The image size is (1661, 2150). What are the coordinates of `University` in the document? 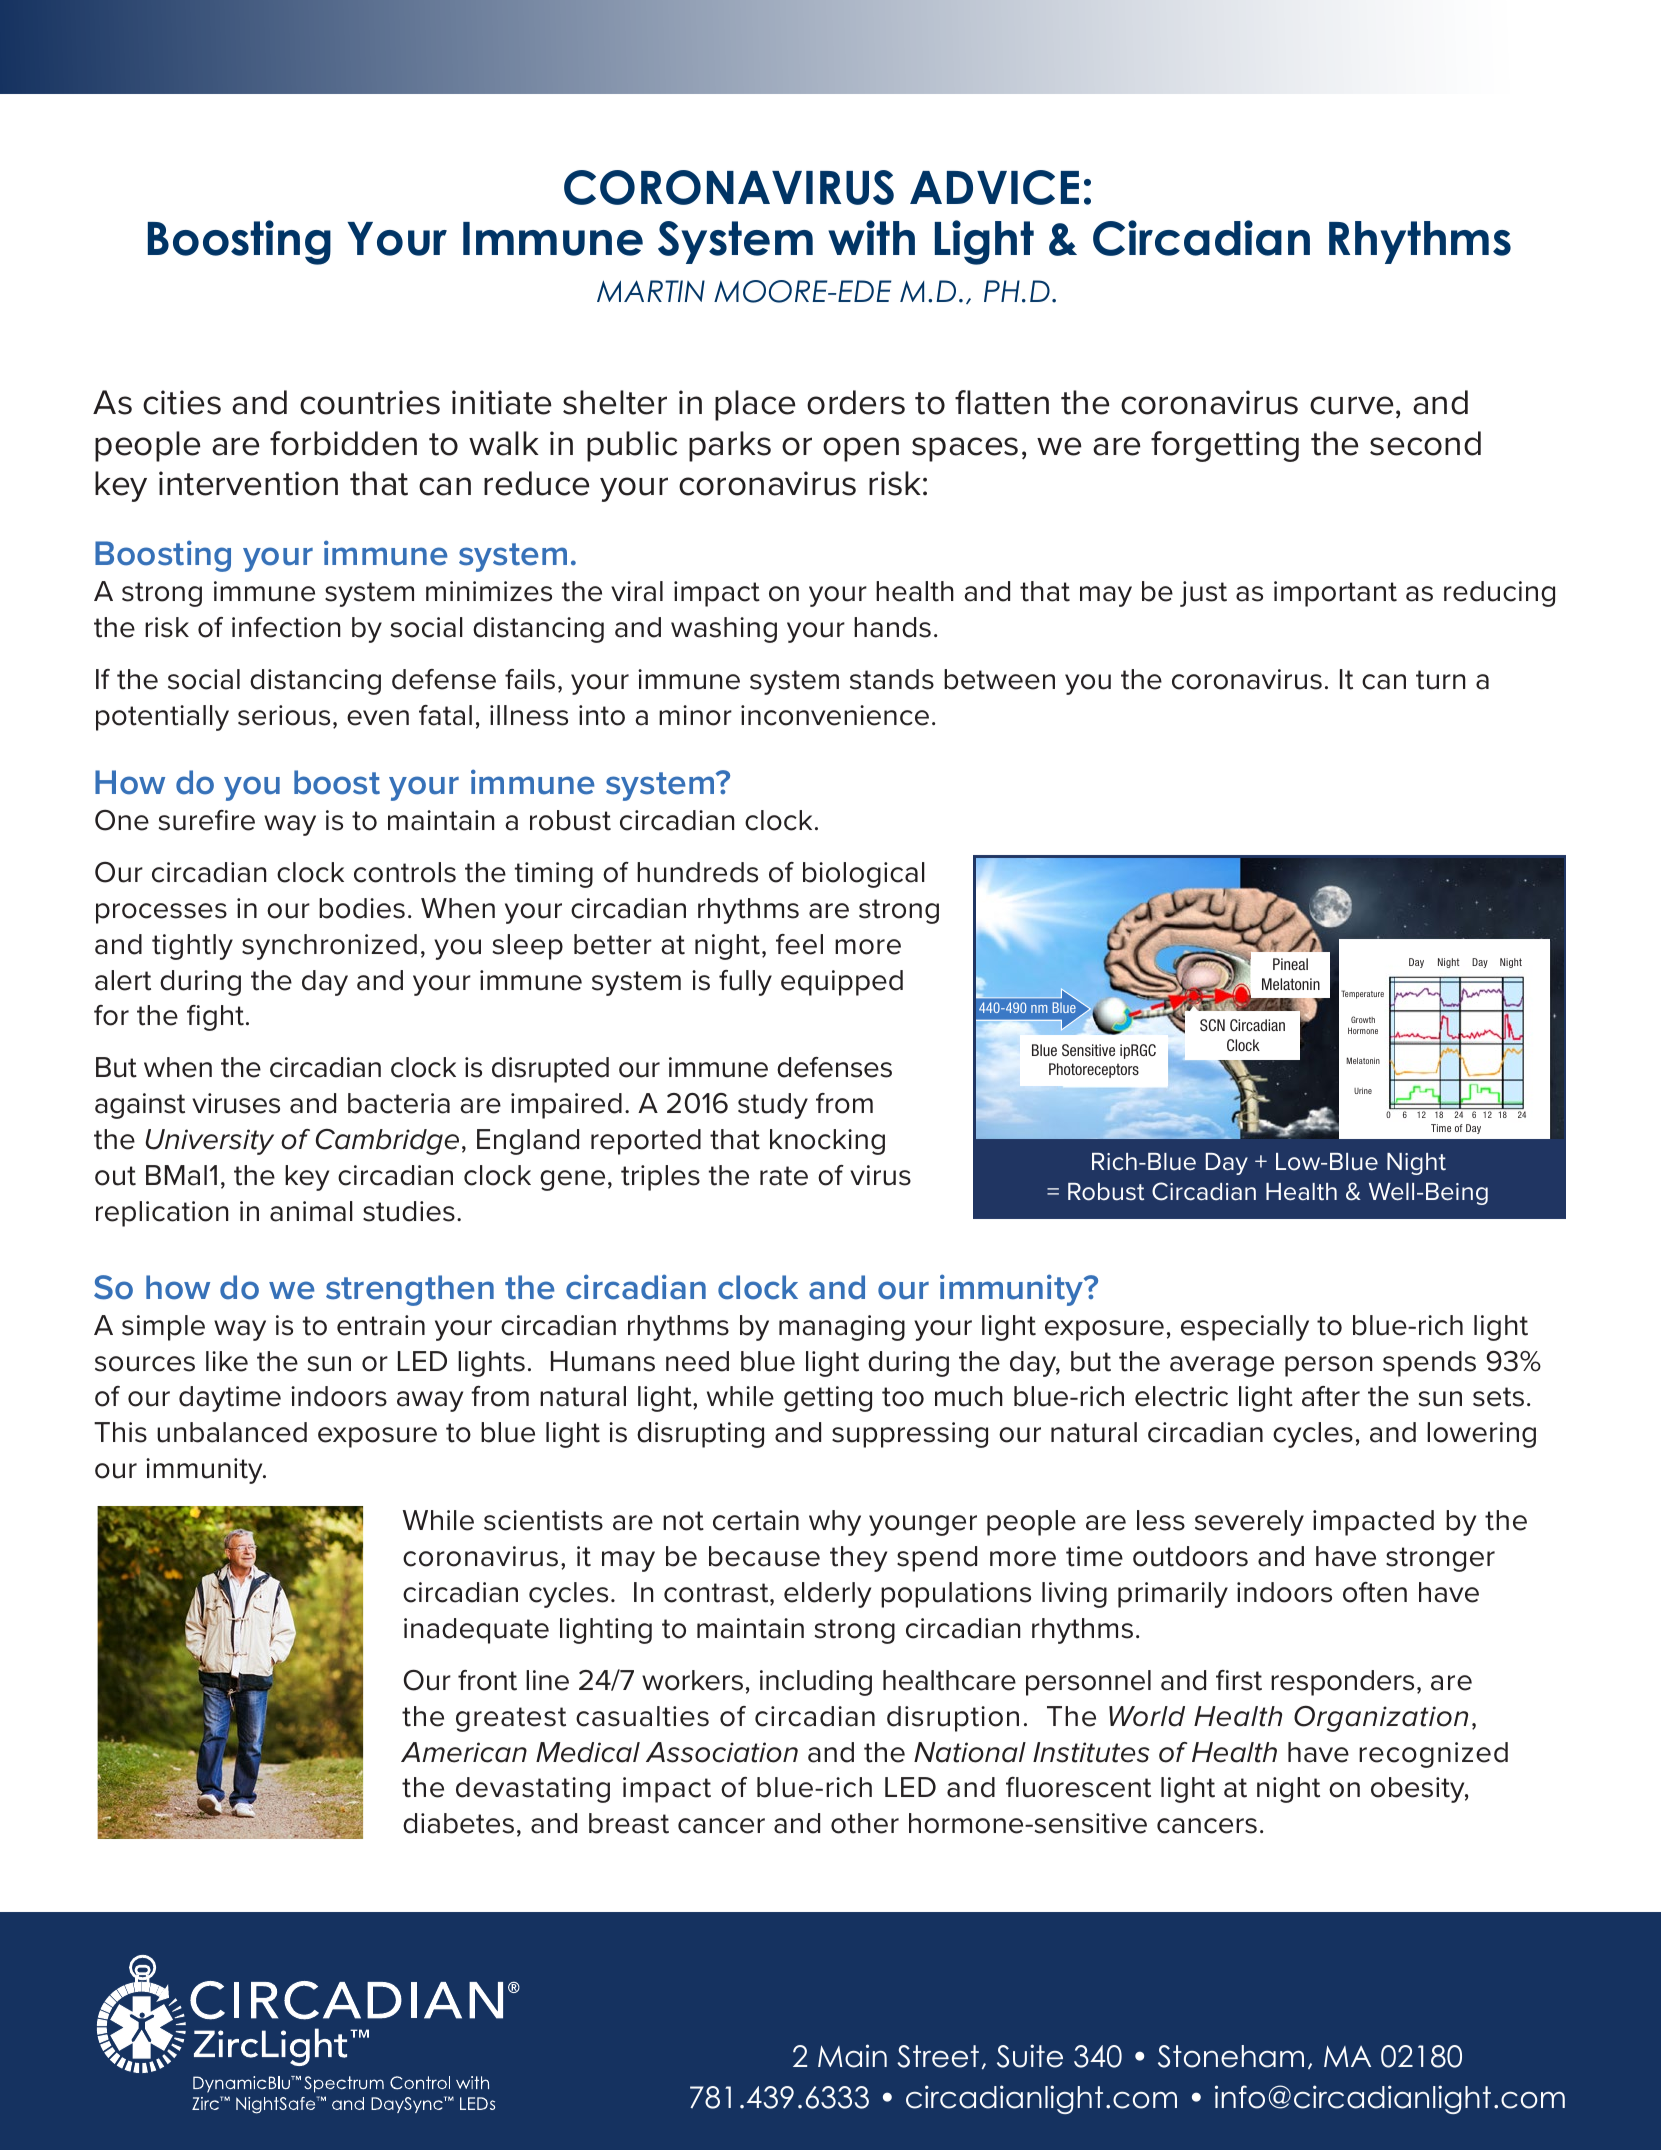 It's located at (210, 1142).
